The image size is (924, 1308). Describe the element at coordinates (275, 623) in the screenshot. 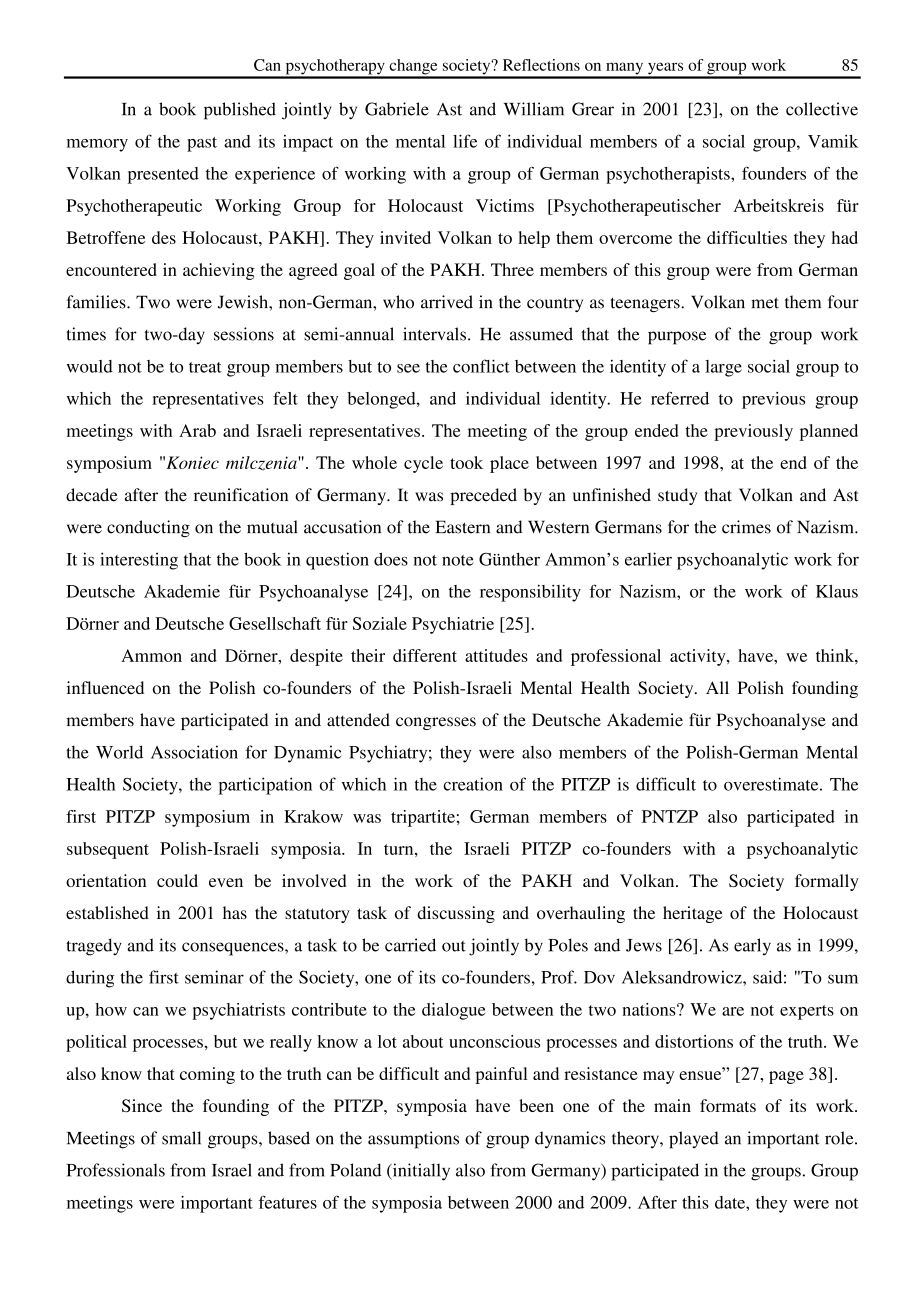

I see `Gesellschaft` at that location.
